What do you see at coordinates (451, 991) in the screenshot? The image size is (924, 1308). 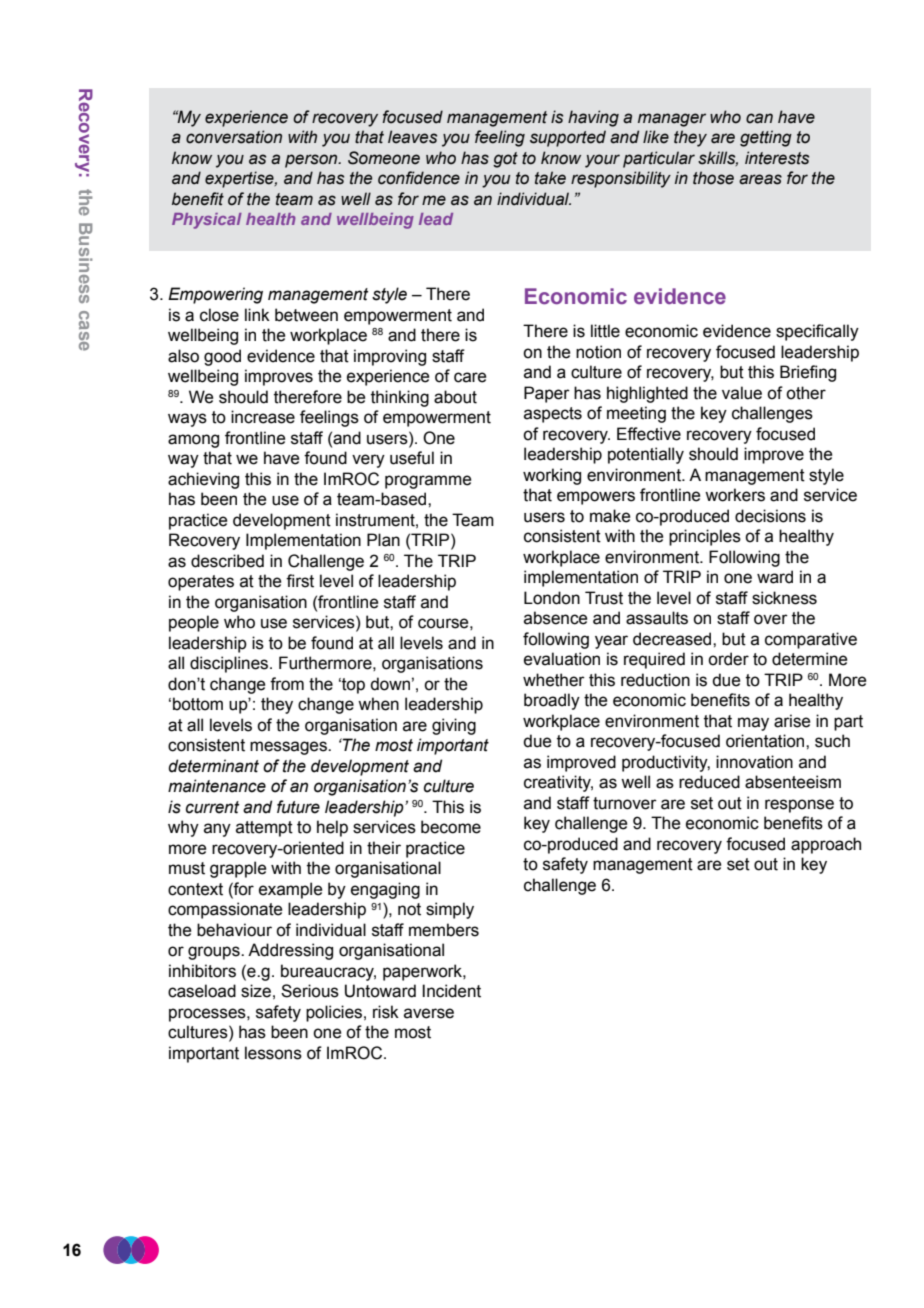 I see `Incident` at bounding box center [451, 991].
